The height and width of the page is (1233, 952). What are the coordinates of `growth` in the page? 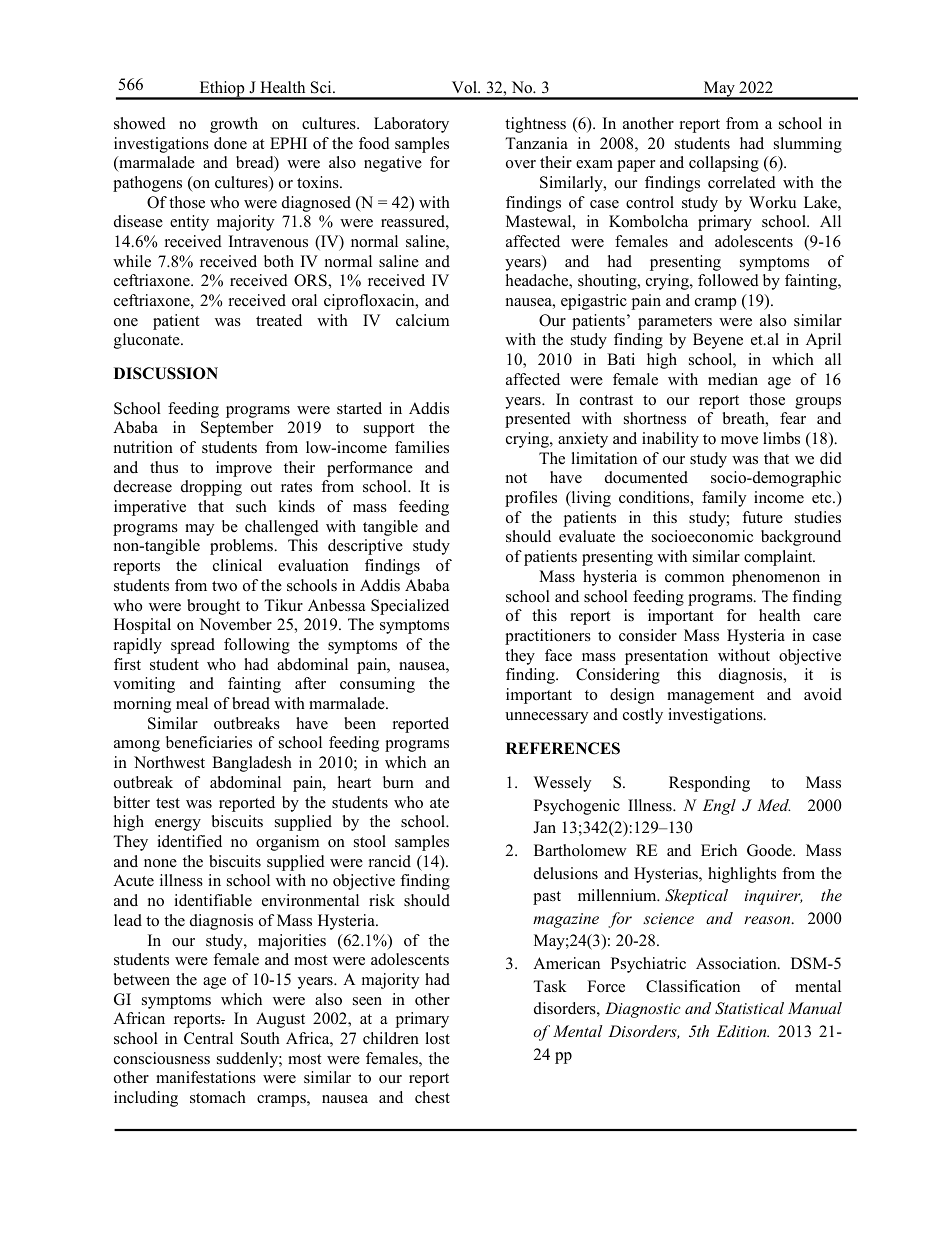 It's located at (234, 125).
